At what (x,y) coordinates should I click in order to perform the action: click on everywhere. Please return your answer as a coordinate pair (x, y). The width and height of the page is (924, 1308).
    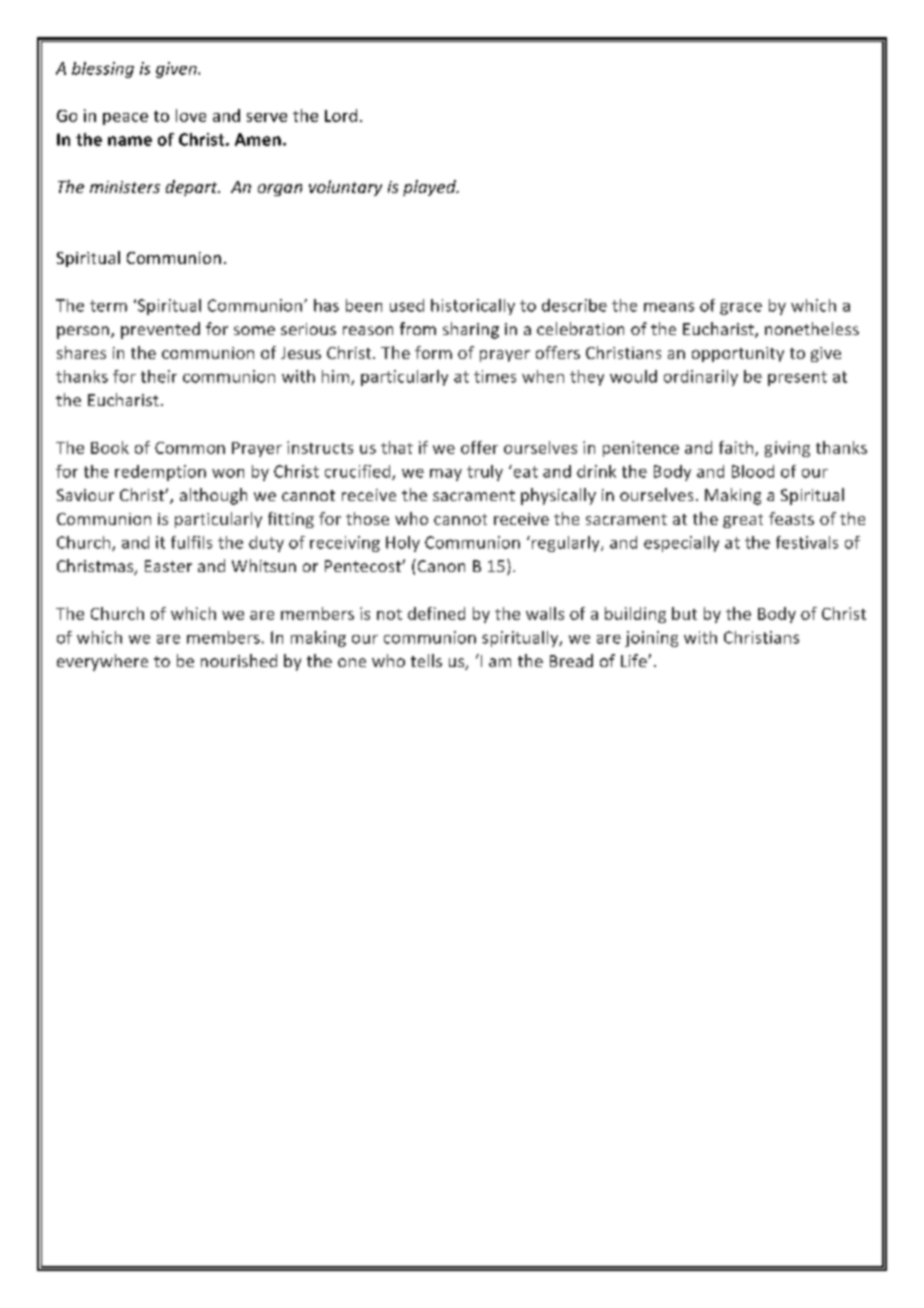
    Looking at the image, I should click on (102, 662).
